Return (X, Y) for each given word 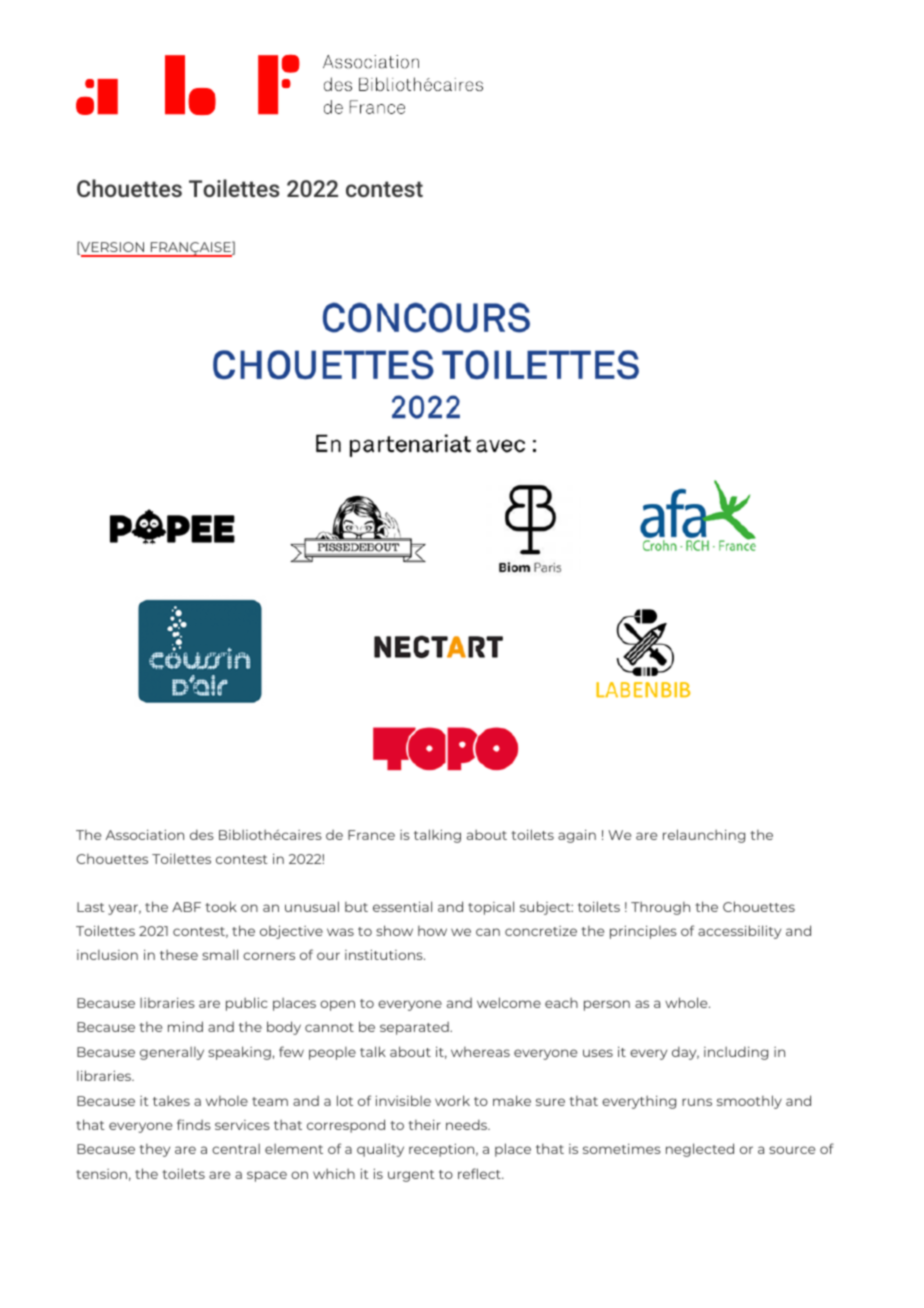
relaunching (704, 836)
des (202, 834)
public (247, 1004)
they (154, 1150)
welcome (509, 1002)
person (607, 1005)
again (577, 836)
